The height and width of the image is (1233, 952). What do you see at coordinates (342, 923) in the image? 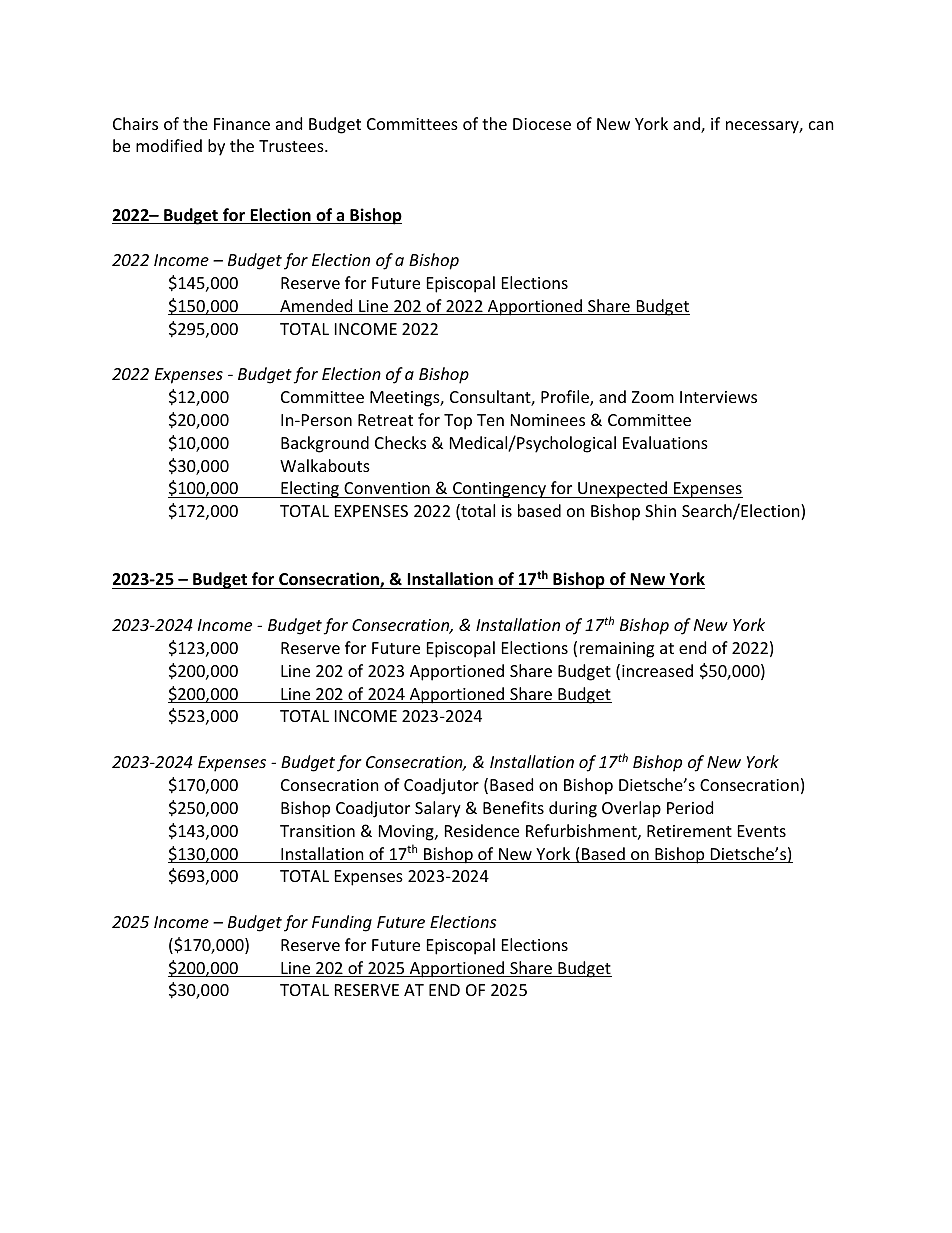
I see `Funding` at bounding box center [342, 923].
